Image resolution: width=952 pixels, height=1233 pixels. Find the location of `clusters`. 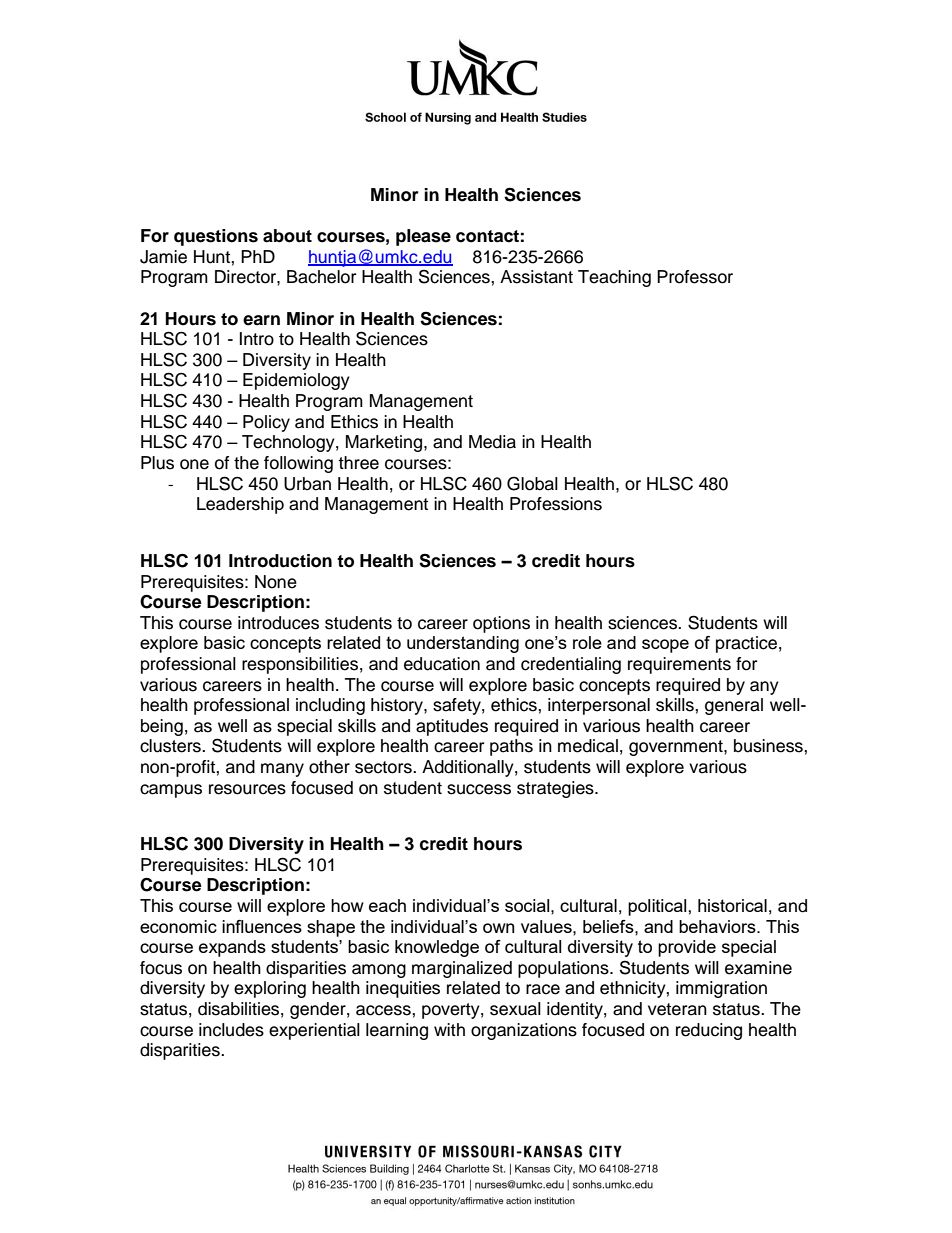

clusters is located at coordinates (171, 746).
